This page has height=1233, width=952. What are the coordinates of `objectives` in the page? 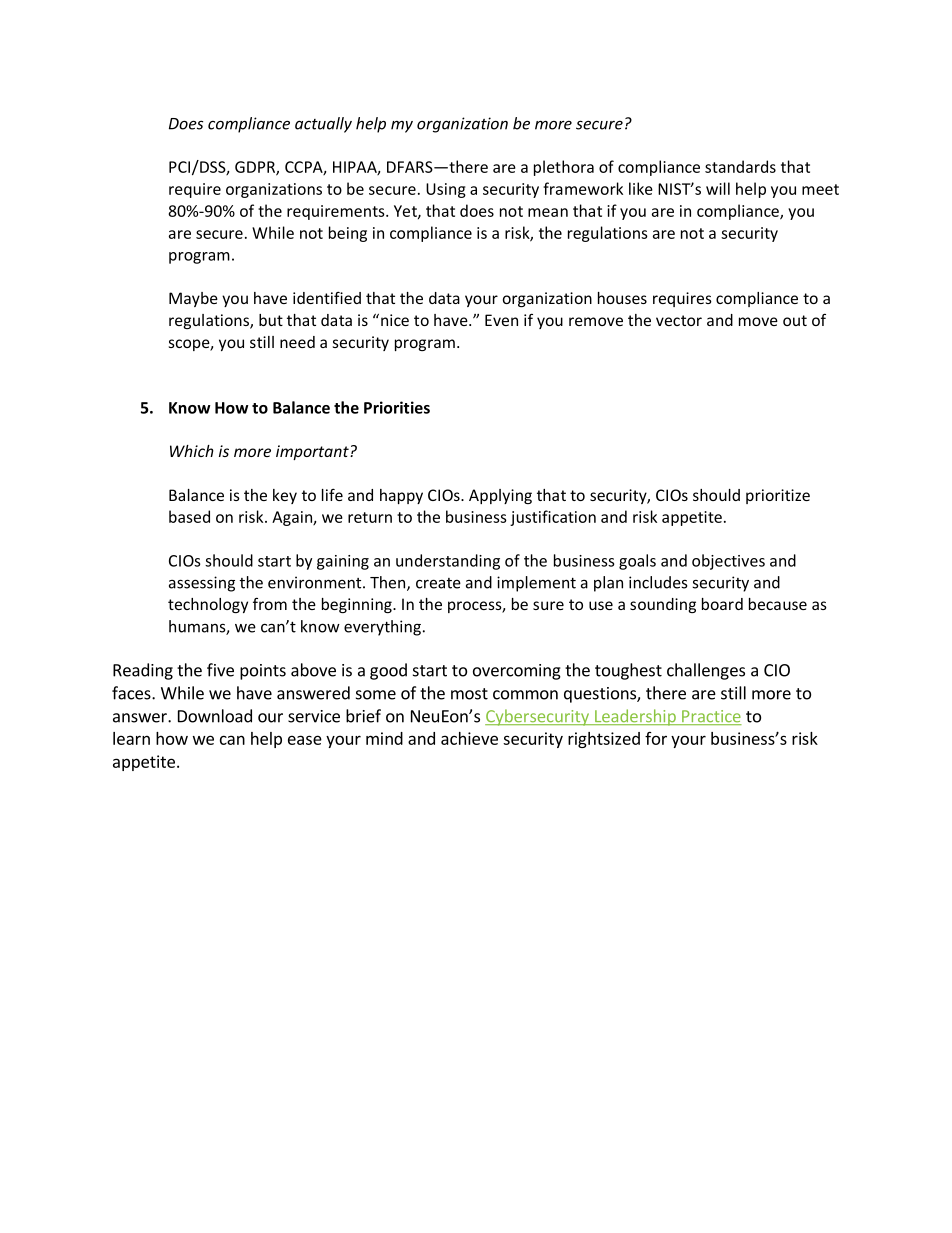 It's located at (728, 562).
